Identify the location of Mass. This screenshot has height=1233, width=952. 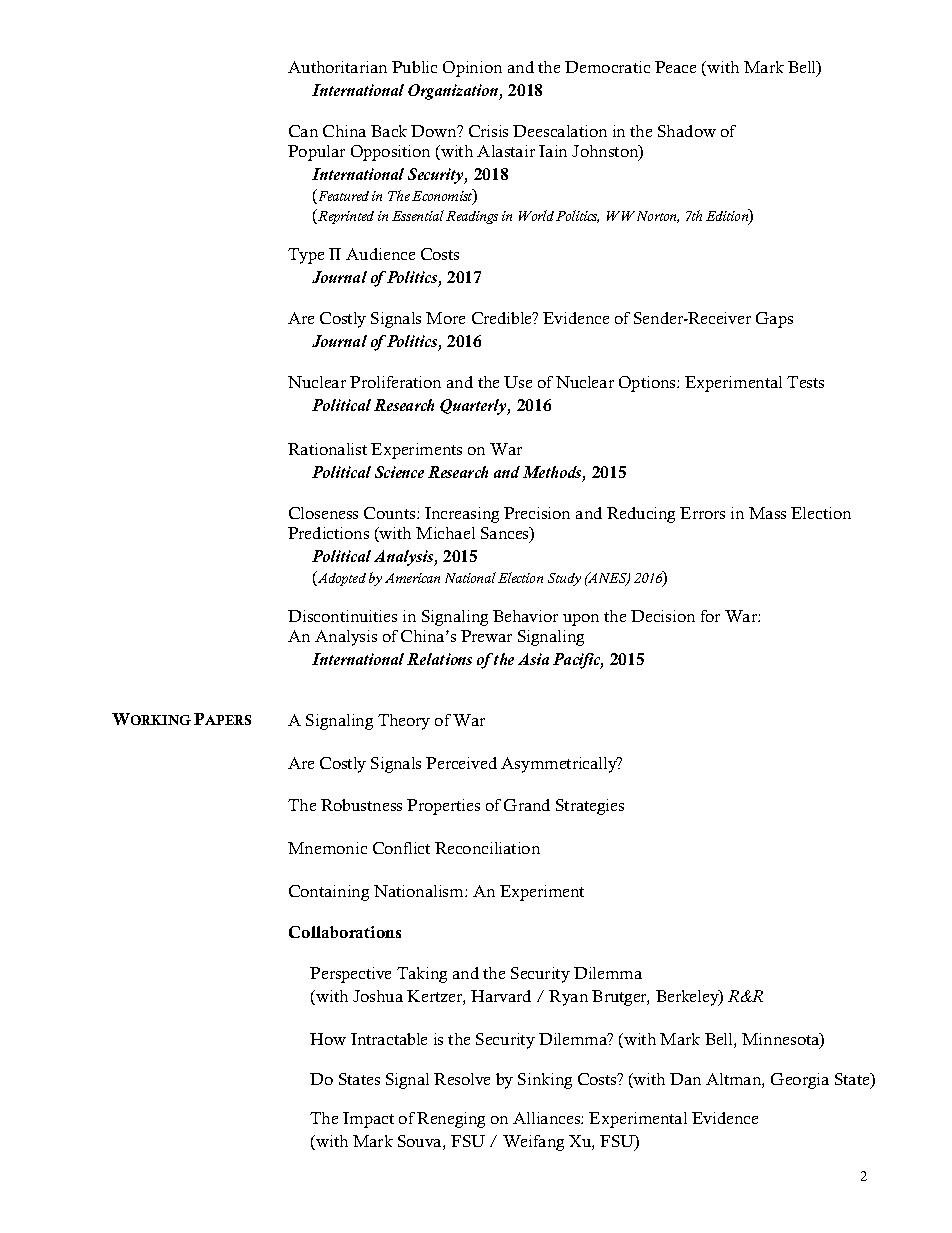
(767, 513).
